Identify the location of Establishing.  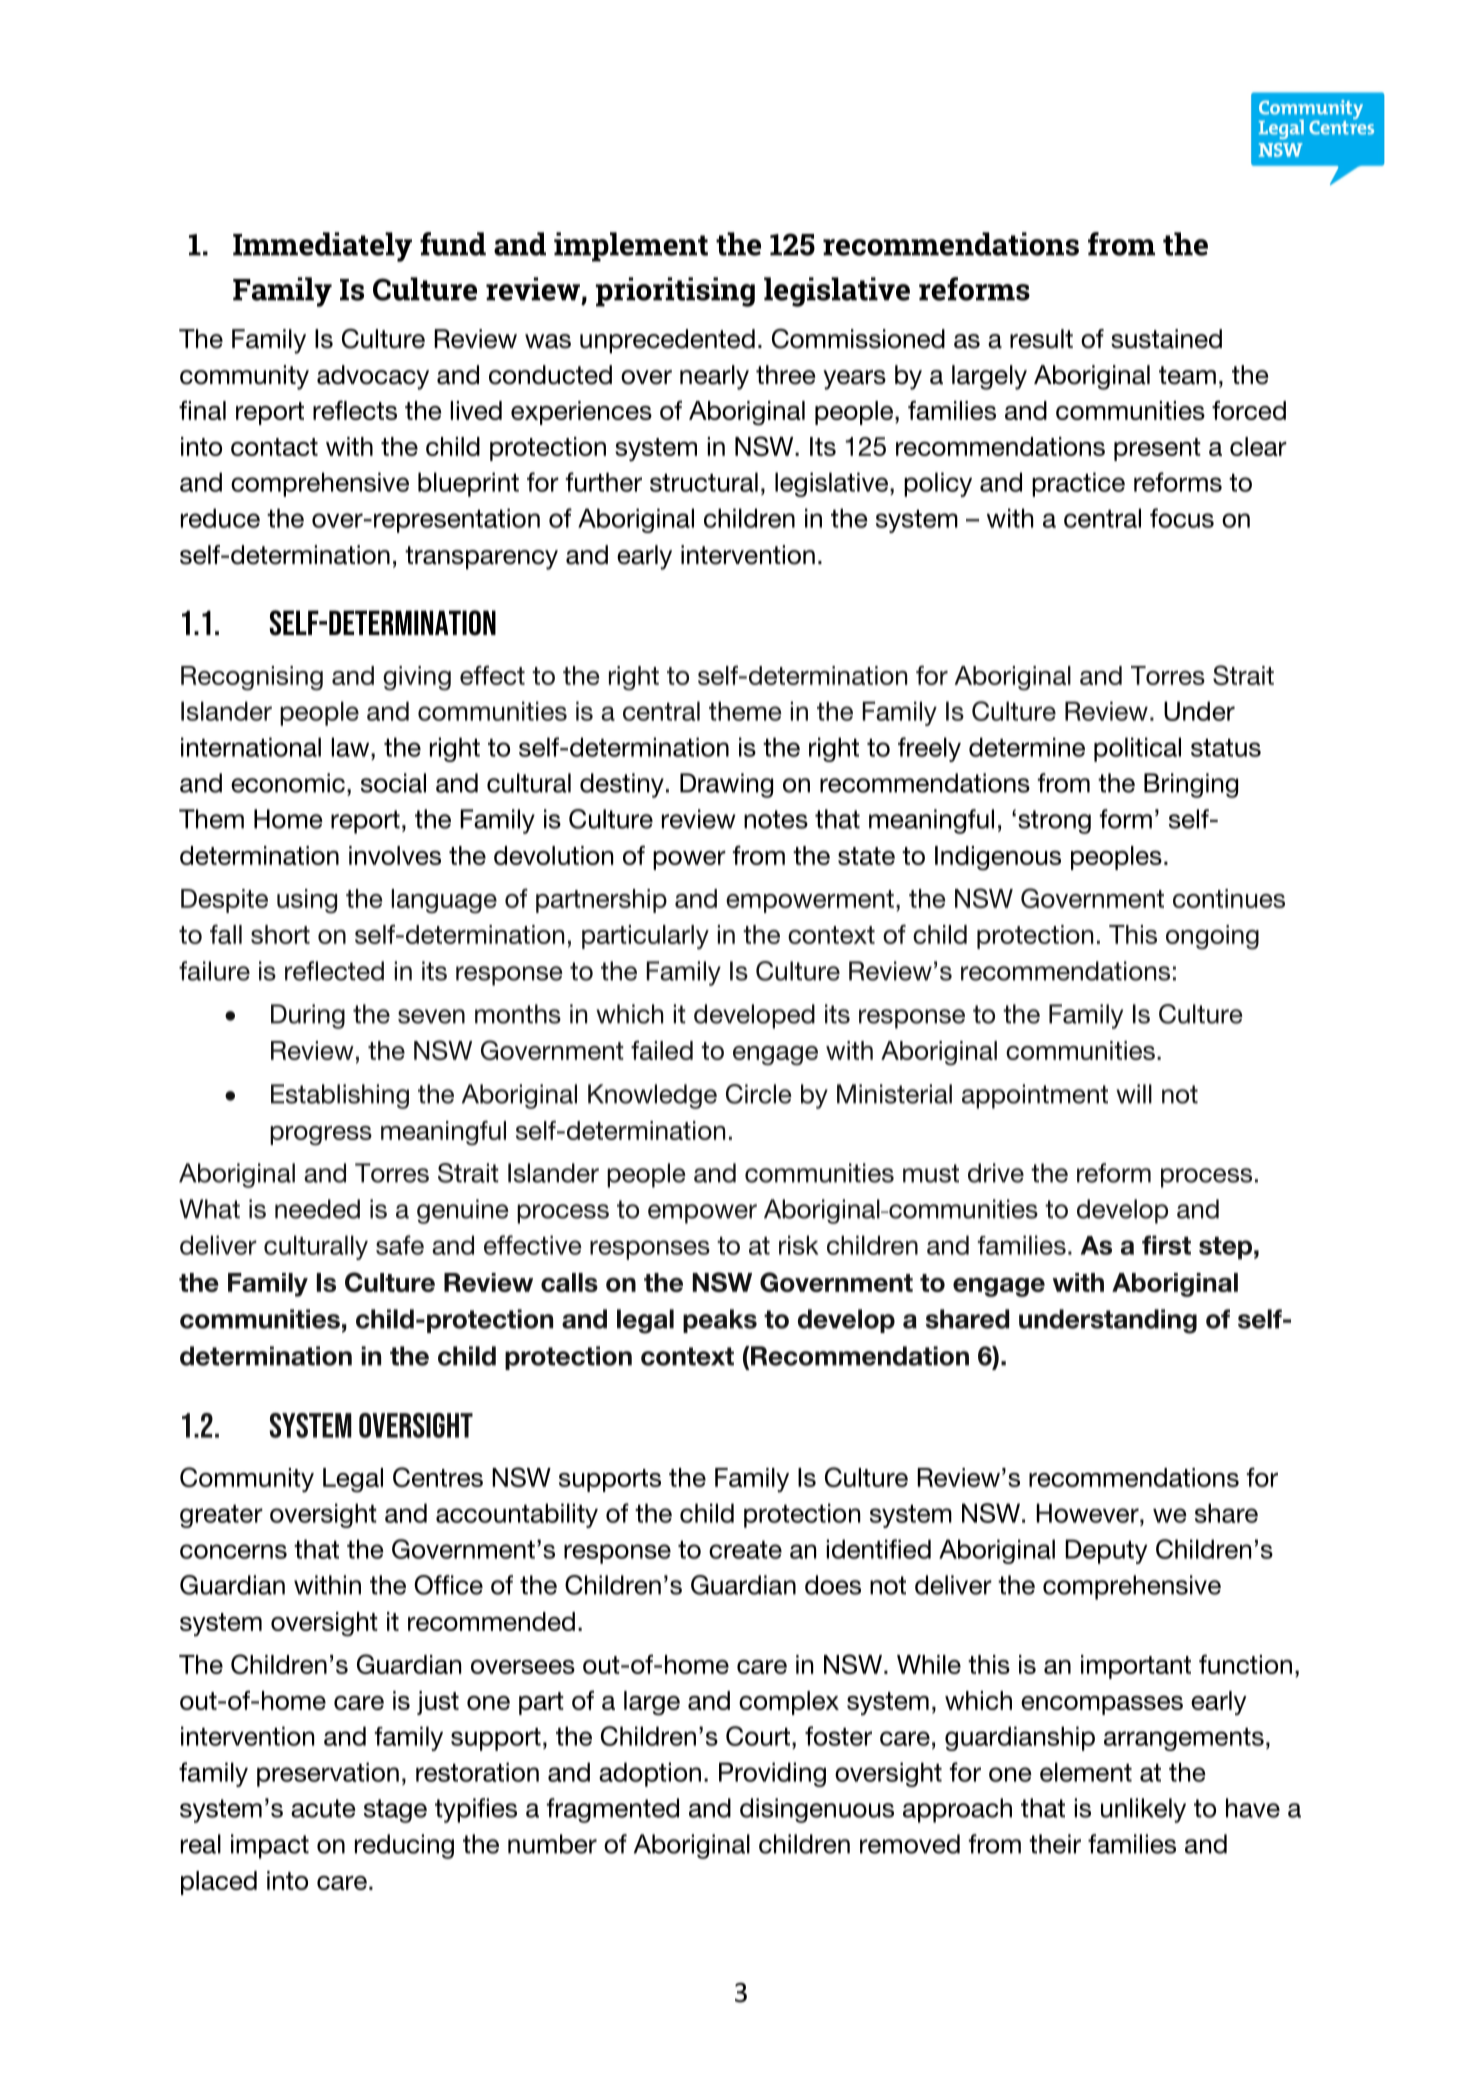
(340, 1096).
